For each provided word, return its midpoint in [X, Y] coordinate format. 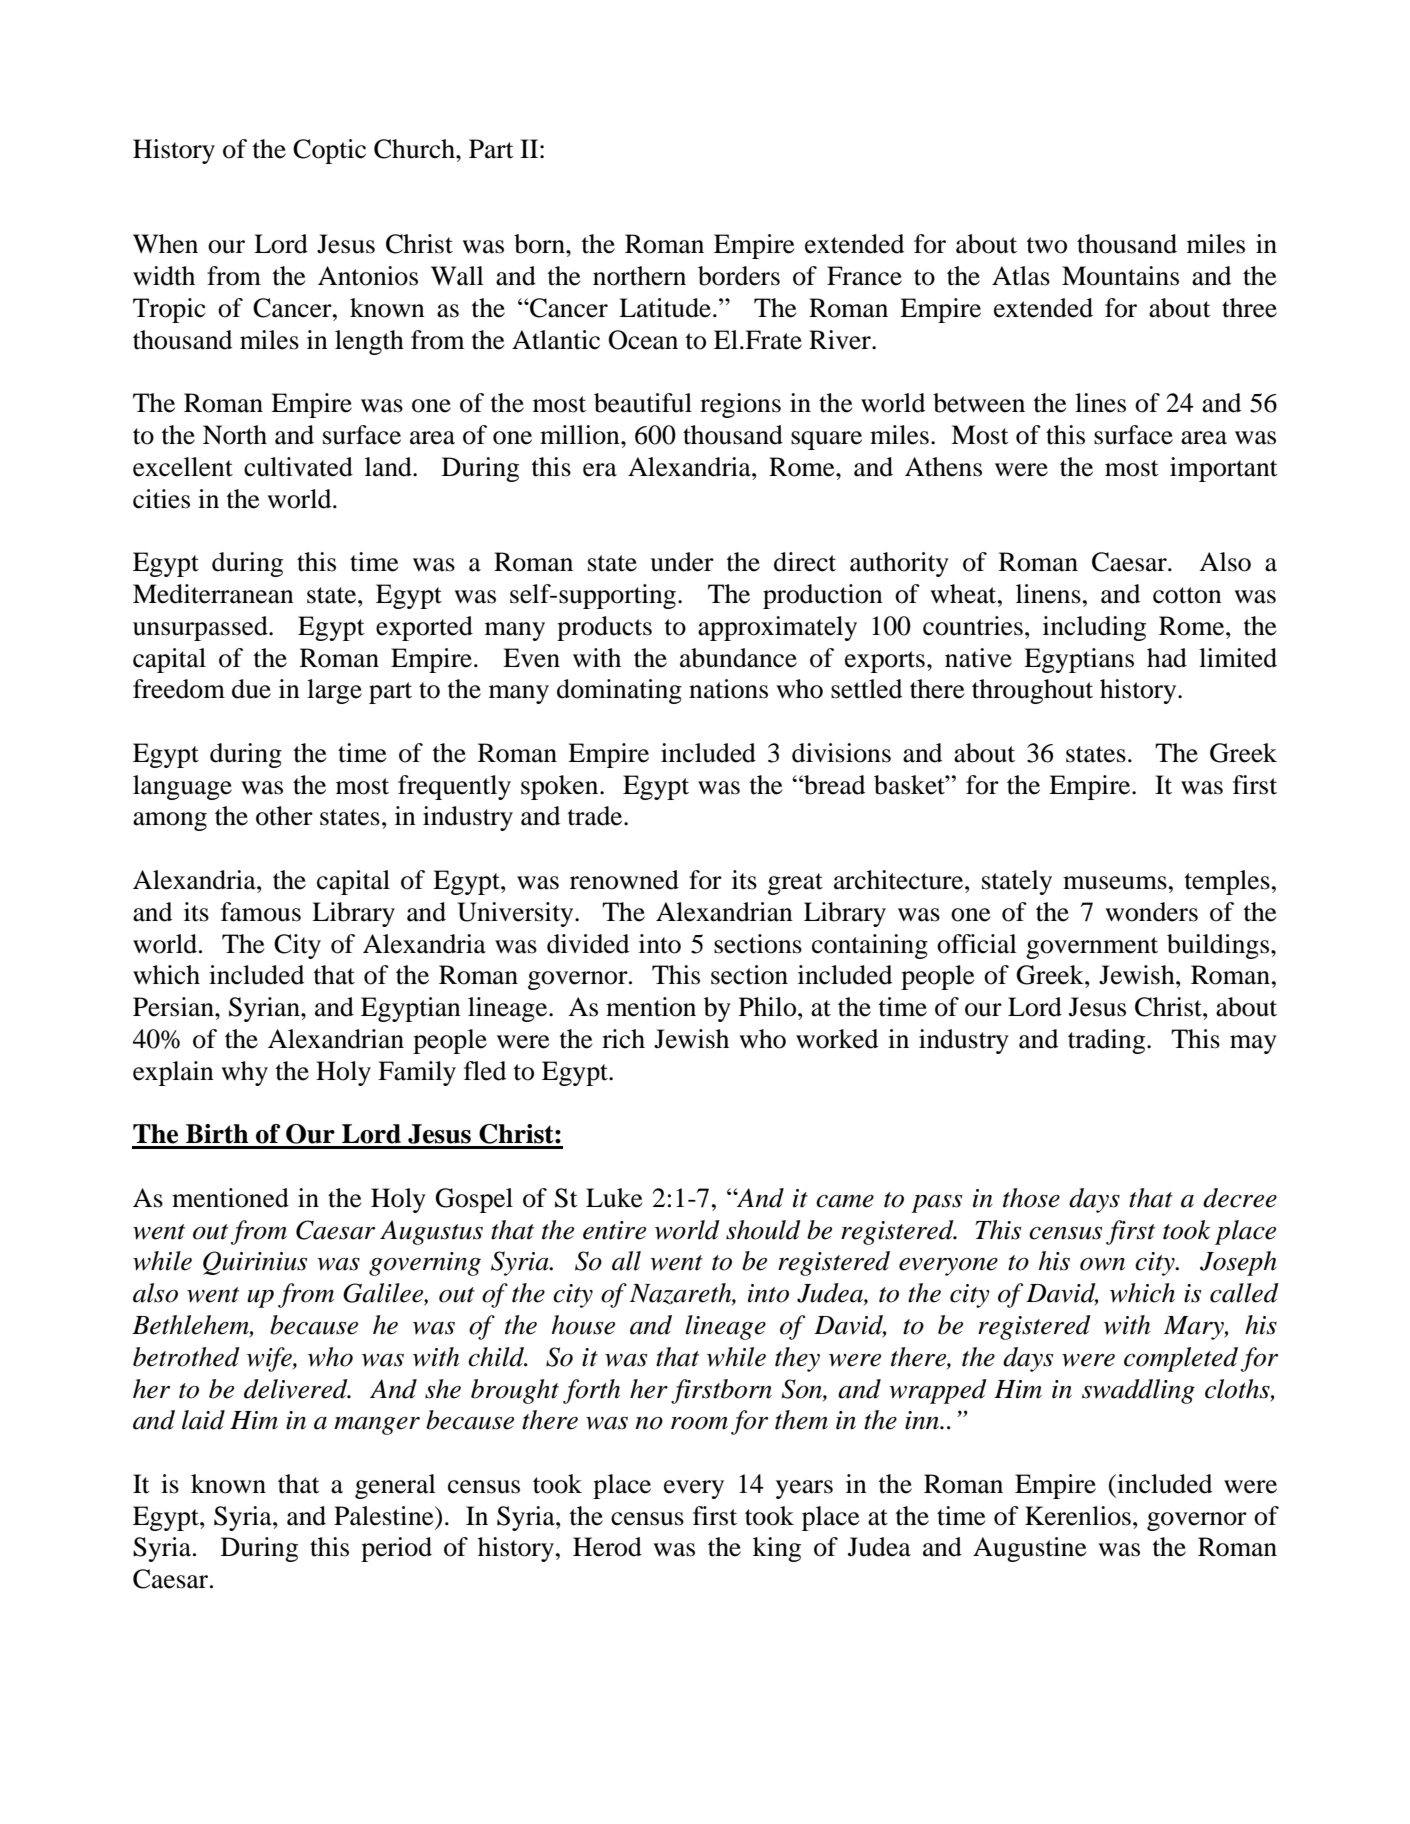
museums [1115, 883]
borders [739, 276]
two [1047, 245]
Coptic [329, 151]
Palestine [385, 1516]
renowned [624, 880]
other [284, 816]
